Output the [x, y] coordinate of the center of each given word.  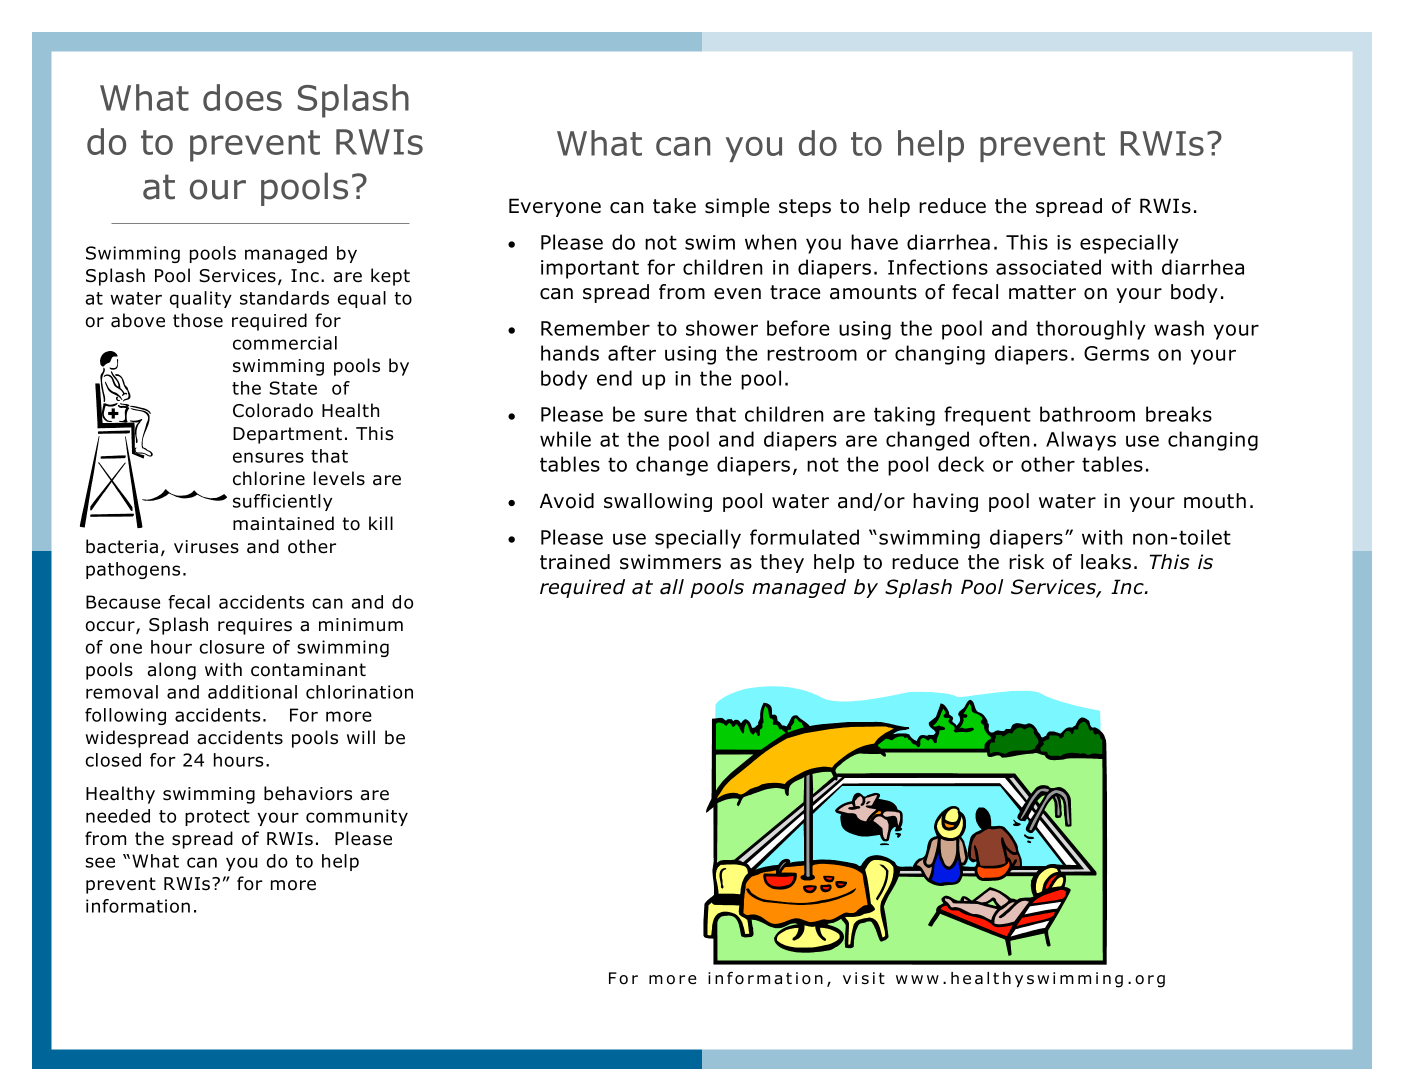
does [242, 97]
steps [805, 208]
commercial [285, 343]
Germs [1116, 353]
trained [575, 562]
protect [217, 818]
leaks [1106, 562]
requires [255, 626]
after [632, 353]
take [674, 206]
